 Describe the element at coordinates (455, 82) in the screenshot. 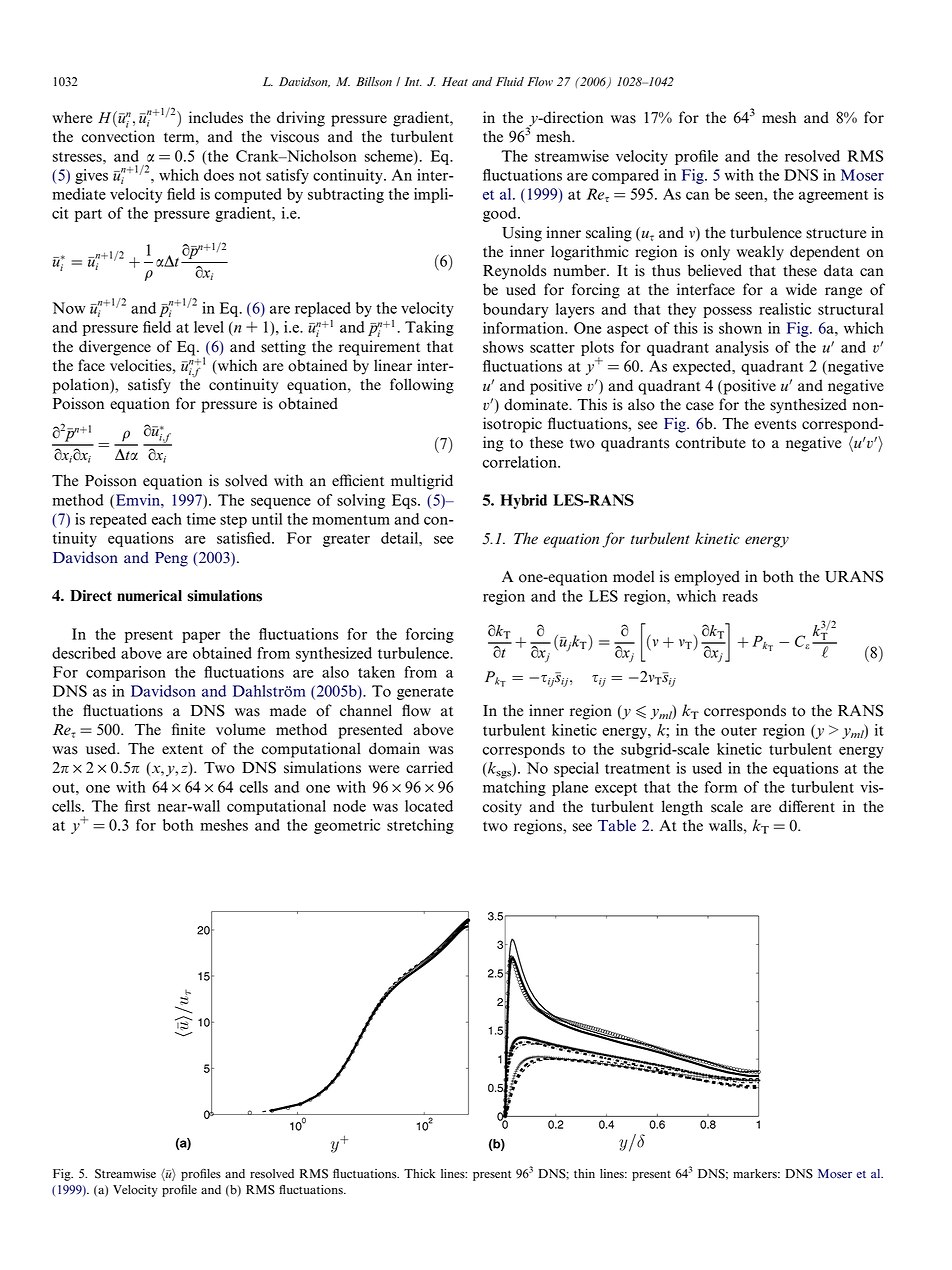

I see `Heat` at that location.
